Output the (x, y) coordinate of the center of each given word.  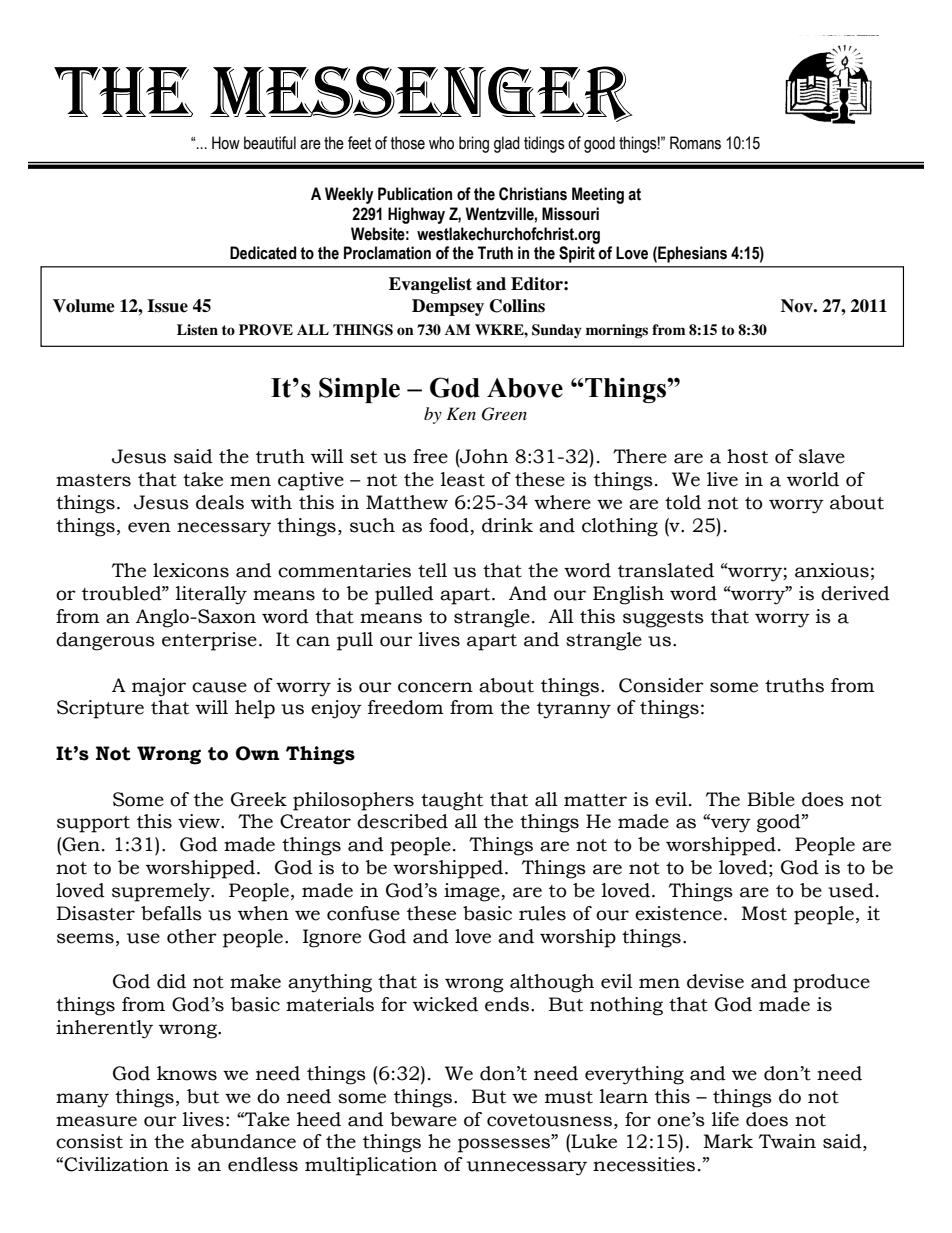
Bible (771, 799)
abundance (243, 1141)
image (473, 892)
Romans (695, 143)
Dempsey (448, 307)
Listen (197, 329)
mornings (617, 331)
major (159, 687)
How (226, 143)
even (149, 527)
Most (764, 913)
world (813, 479)
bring (474, 144)
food (449, 525)
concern (435, 687)
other (192, 936)
